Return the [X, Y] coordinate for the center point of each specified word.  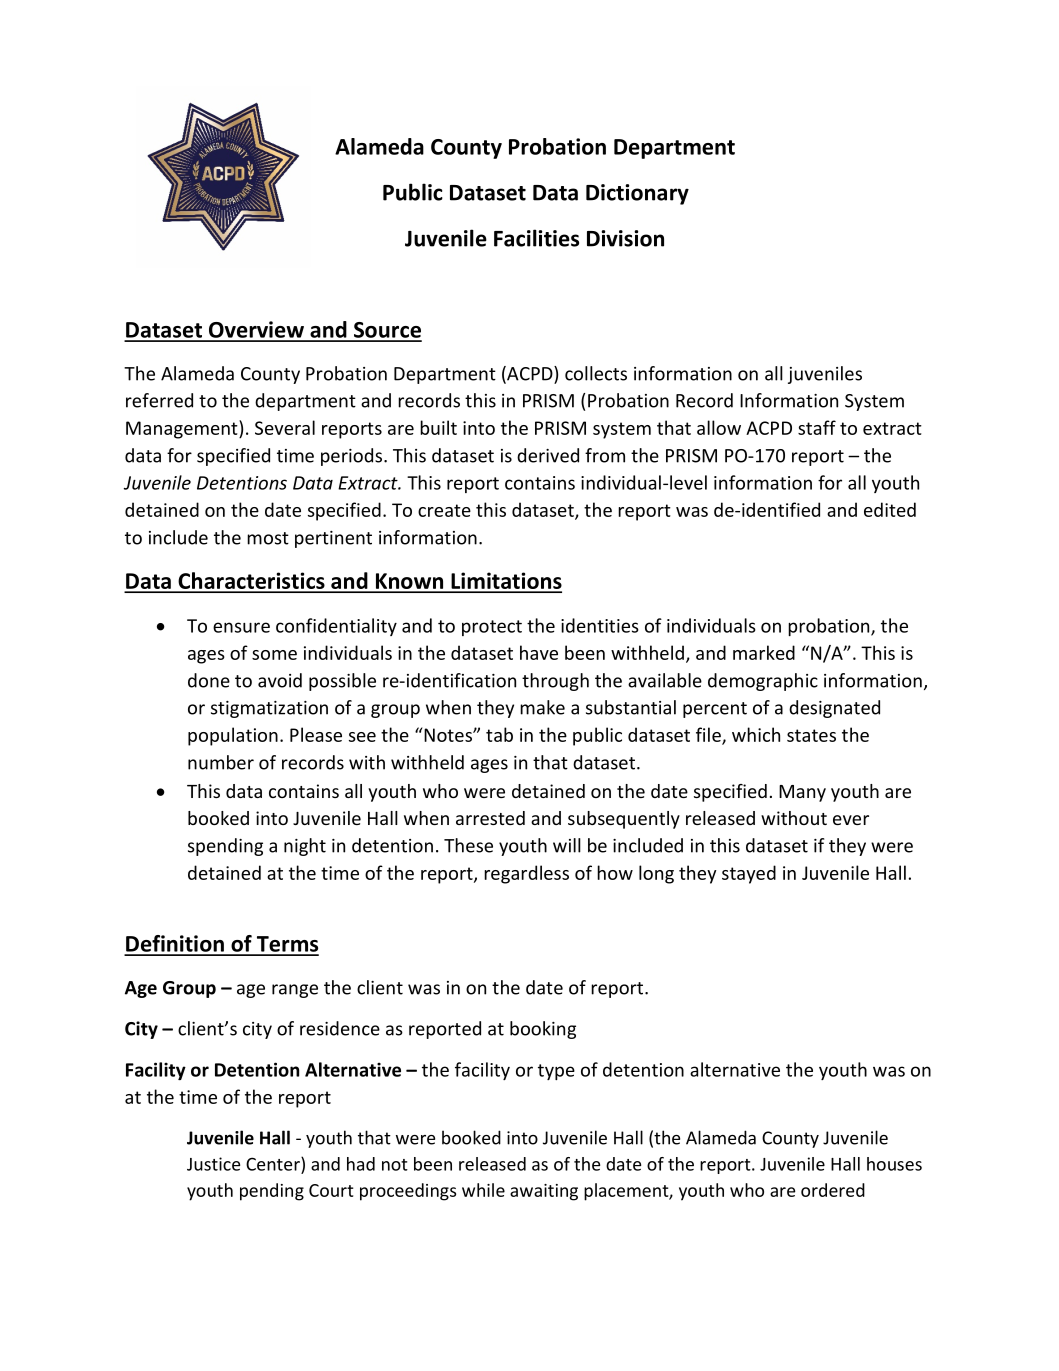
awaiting [544, 1192]
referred [159, 400]
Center [274, 1164]
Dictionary [637, 194]
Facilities [536, 238]
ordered [833, 1190]
